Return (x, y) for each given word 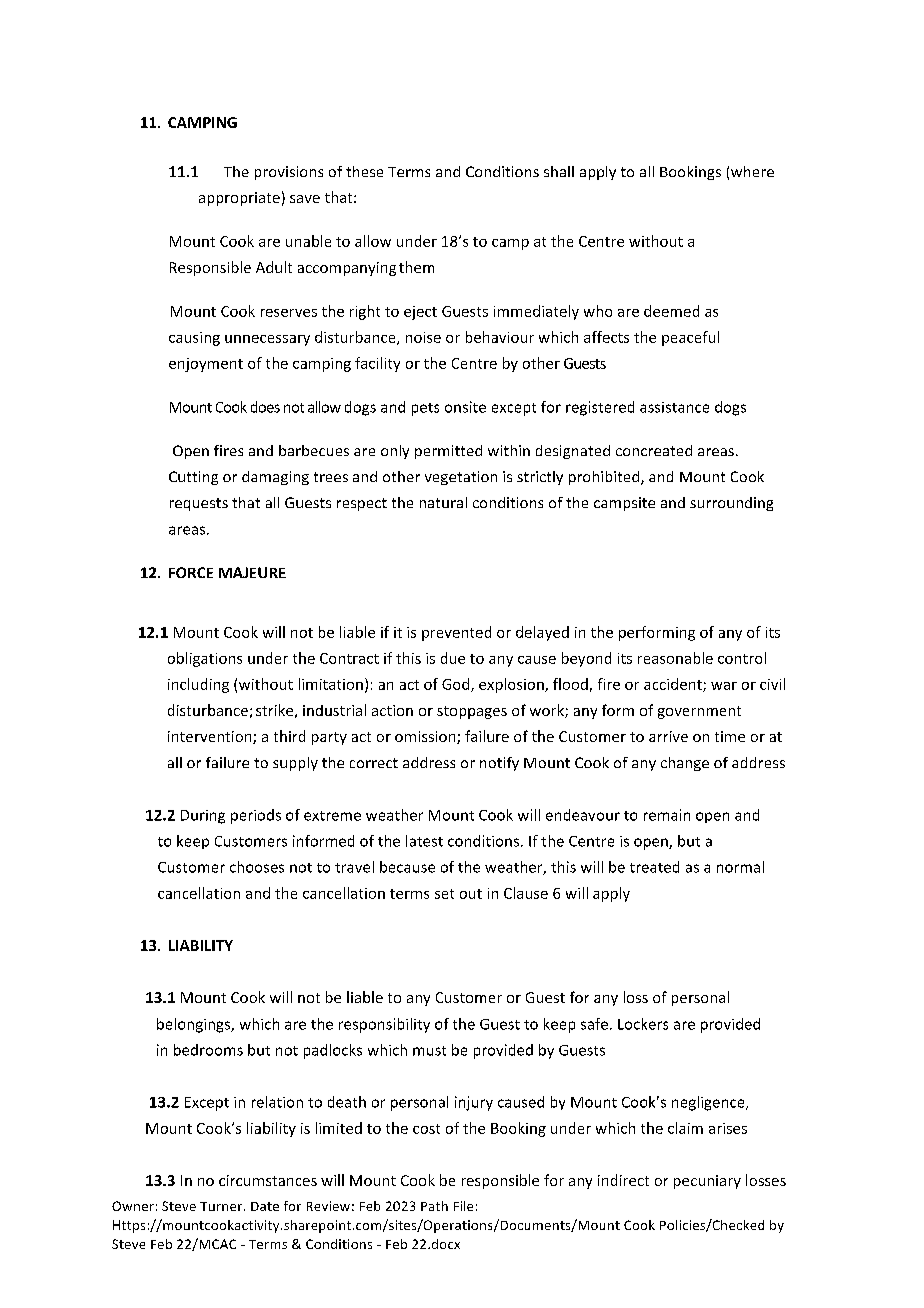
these (364, 171)
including (198, 685)
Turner (222, 1206)
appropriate (239, 199)
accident (674, 685)
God (457, 685)
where (752, 171)
